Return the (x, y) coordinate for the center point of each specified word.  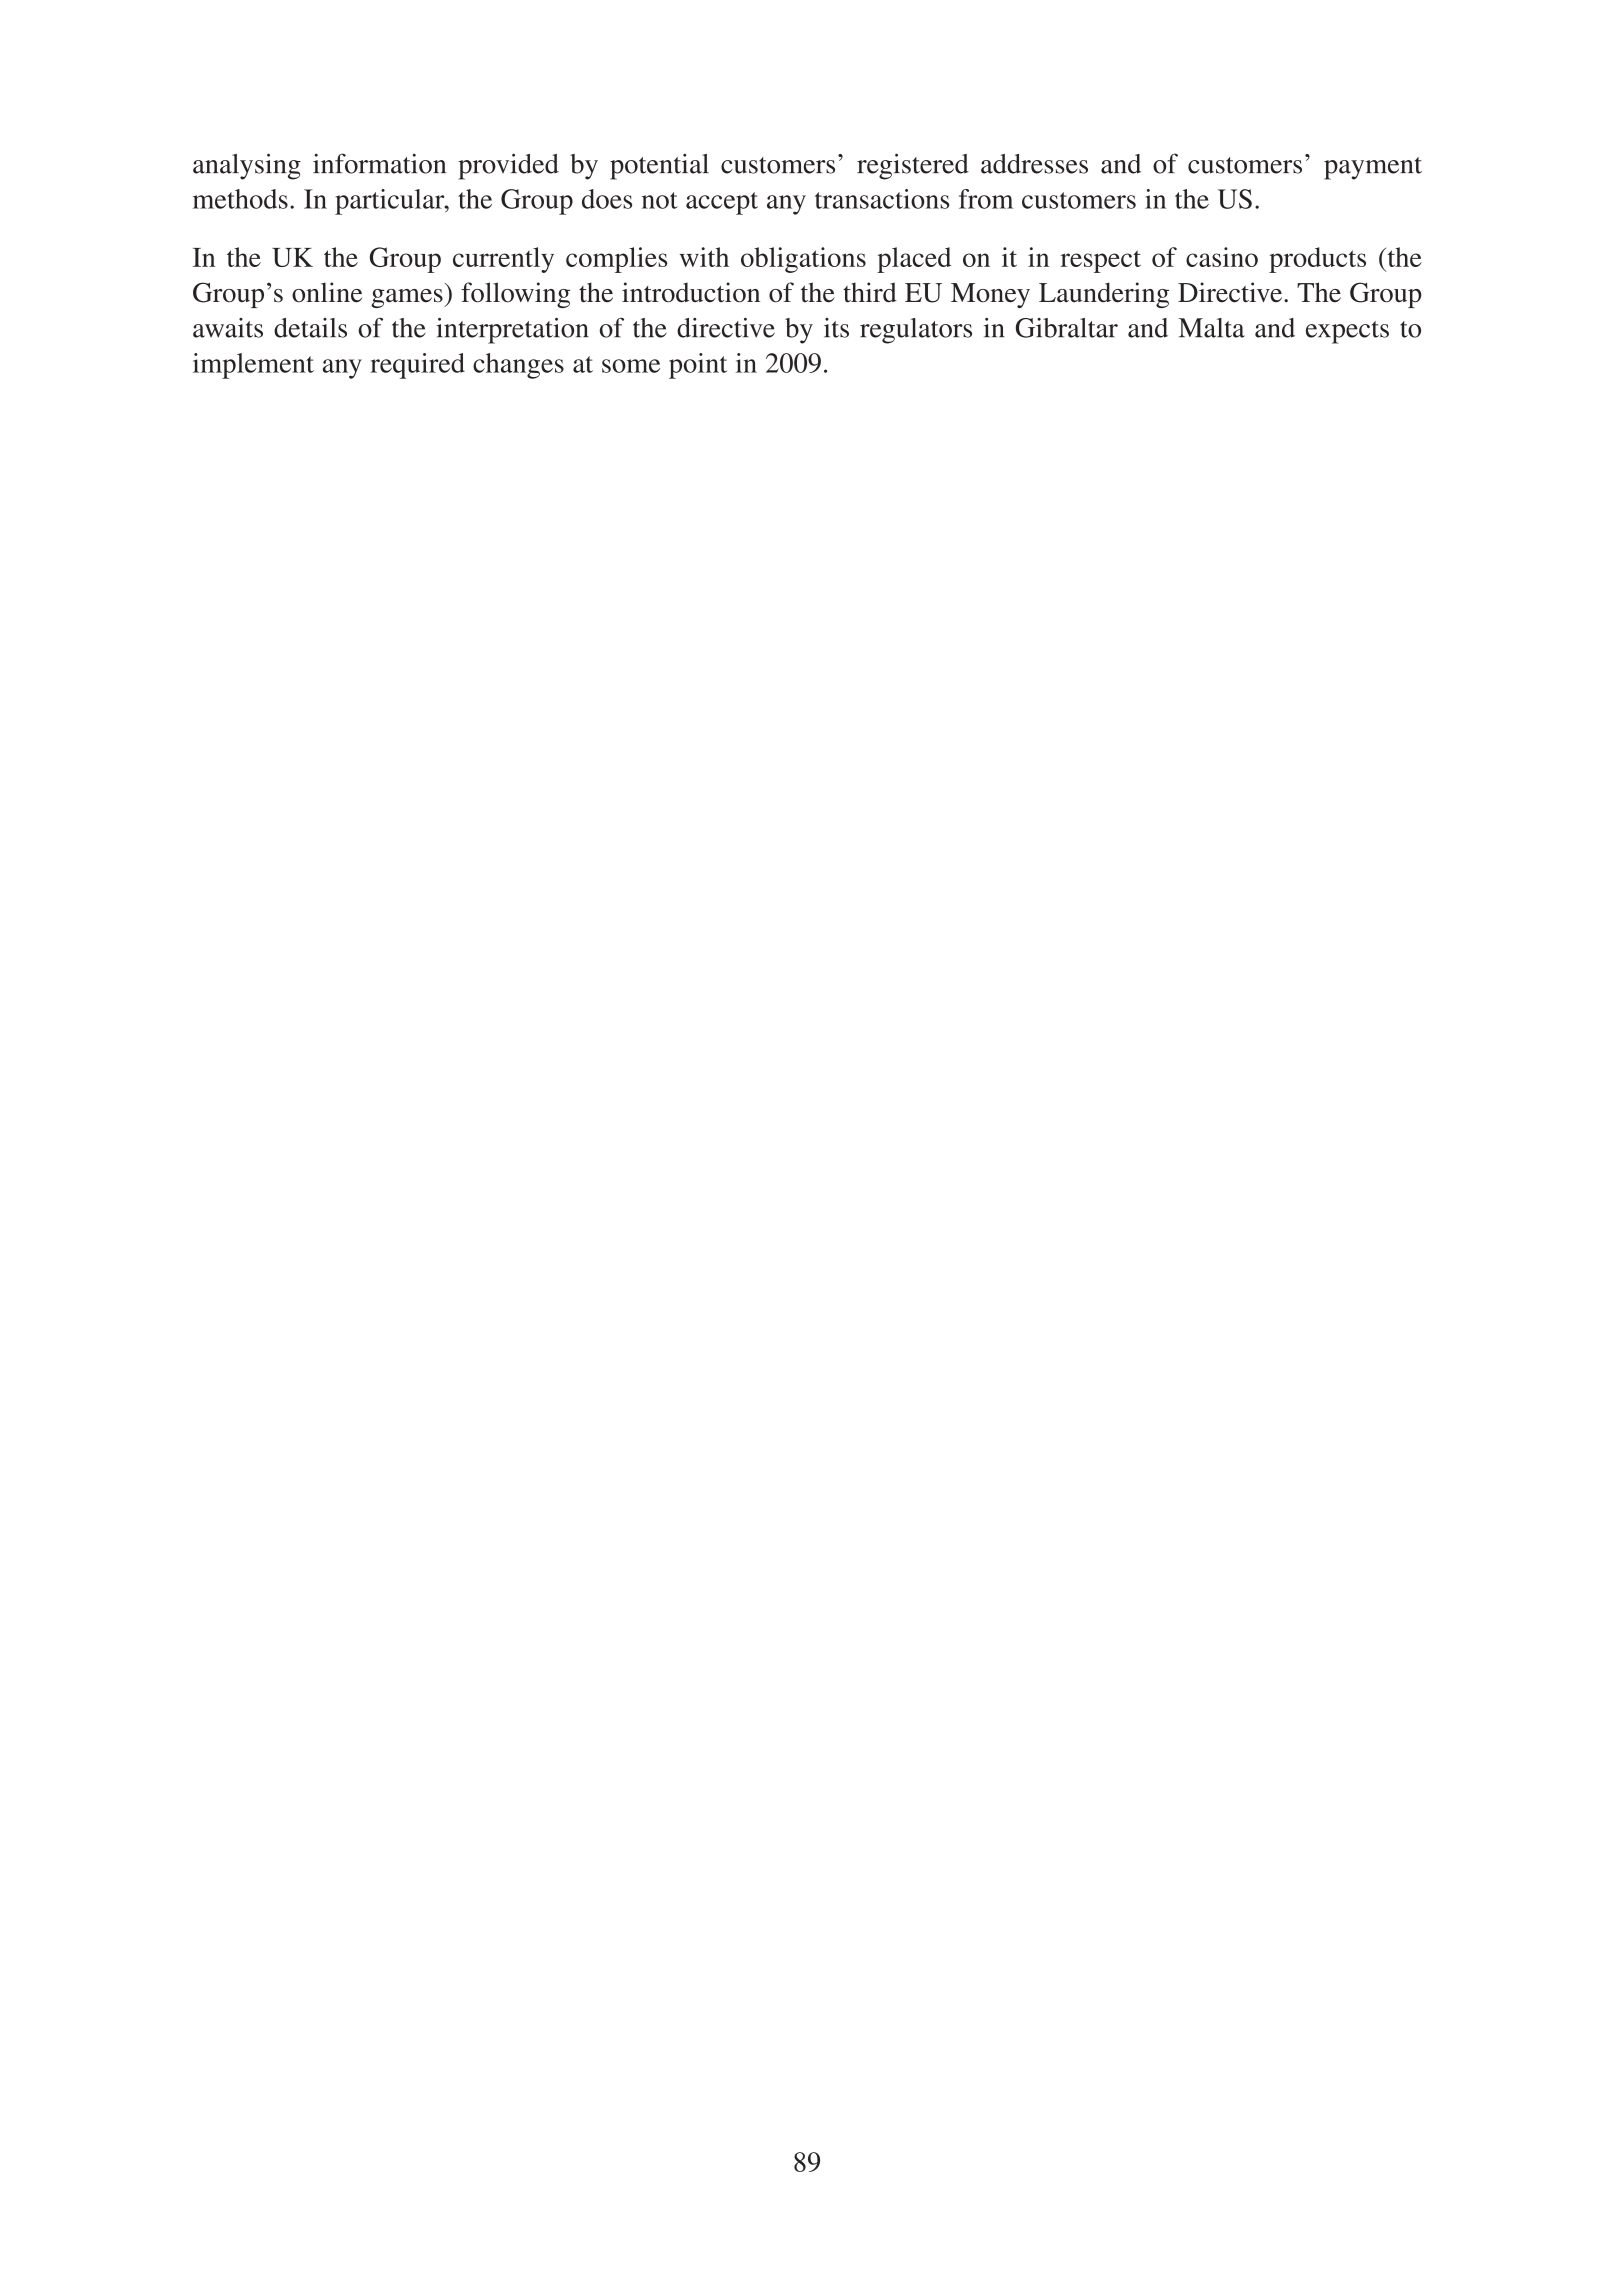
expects (1347, 332)
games (408, 298)
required (417, 366)
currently (503, 260)
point (698, 366)
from (986, 199)
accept (722, 203)
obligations (803, 260)
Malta (1211, 328)
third (870, 292)
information (379, 163)
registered (913, 166)
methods (240, 199)
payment (1373, 168)
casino (1222, 257)
